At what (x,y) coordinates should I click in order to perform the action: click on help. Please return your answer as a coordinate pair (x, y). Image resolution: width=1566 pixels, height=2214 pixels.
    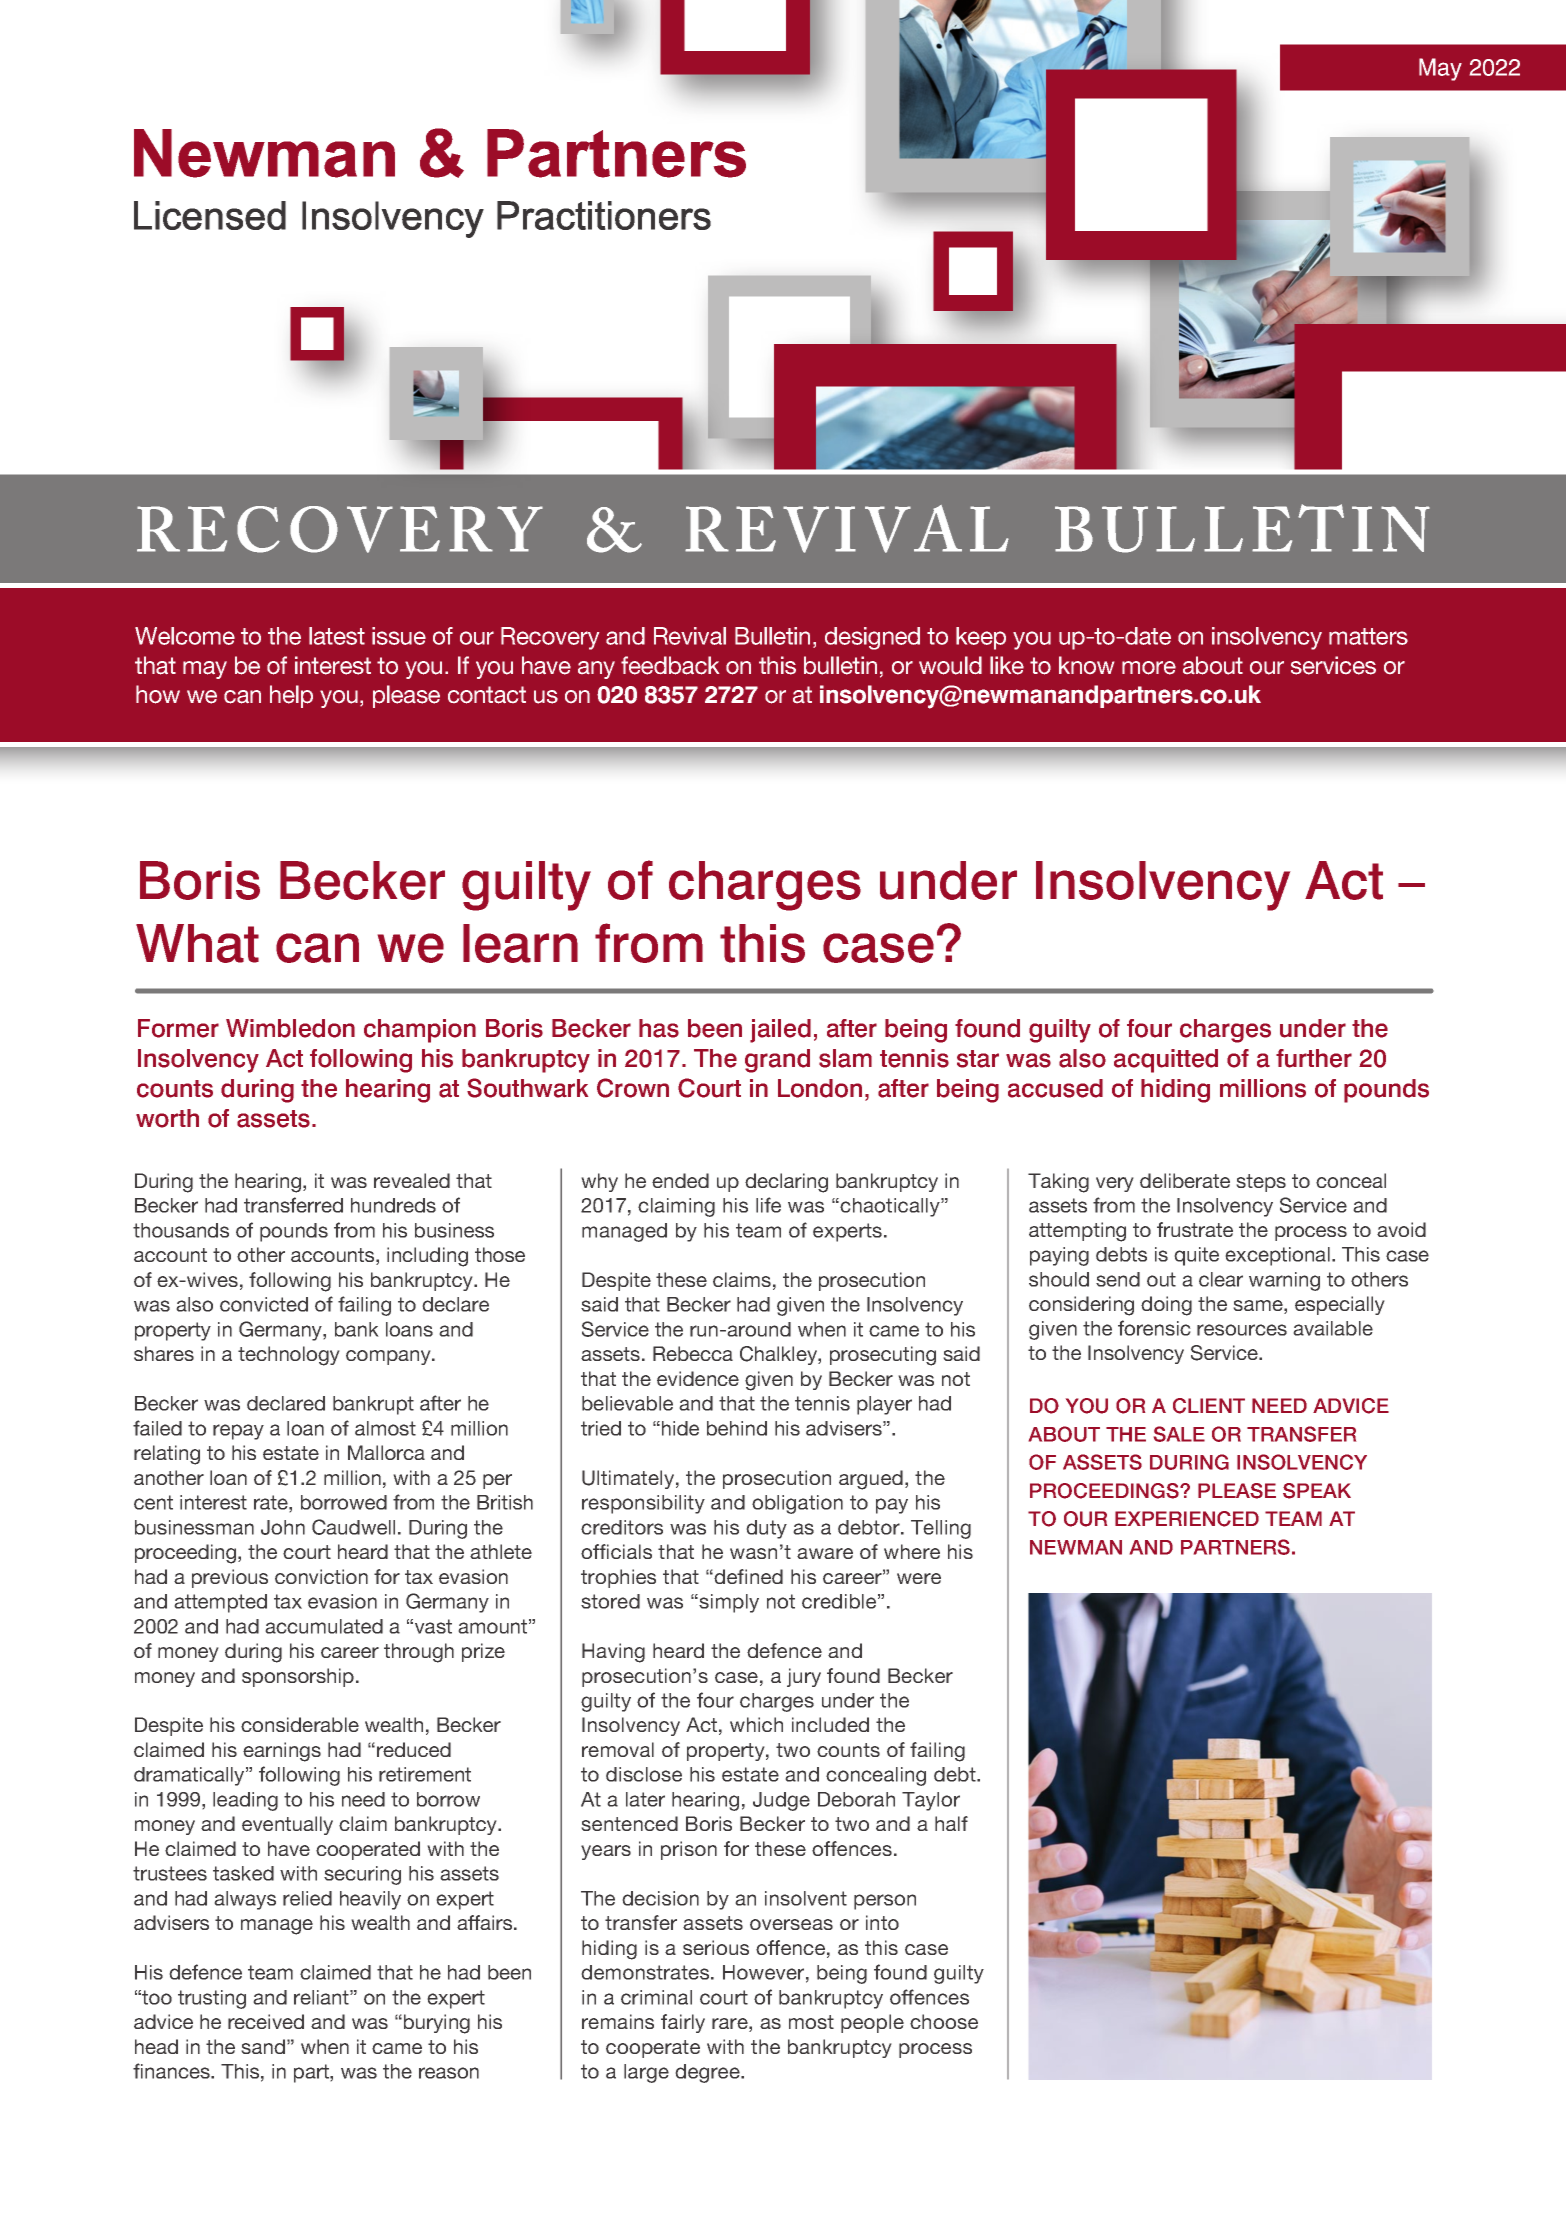
    Looking at the image, I should click on (291, 696).
